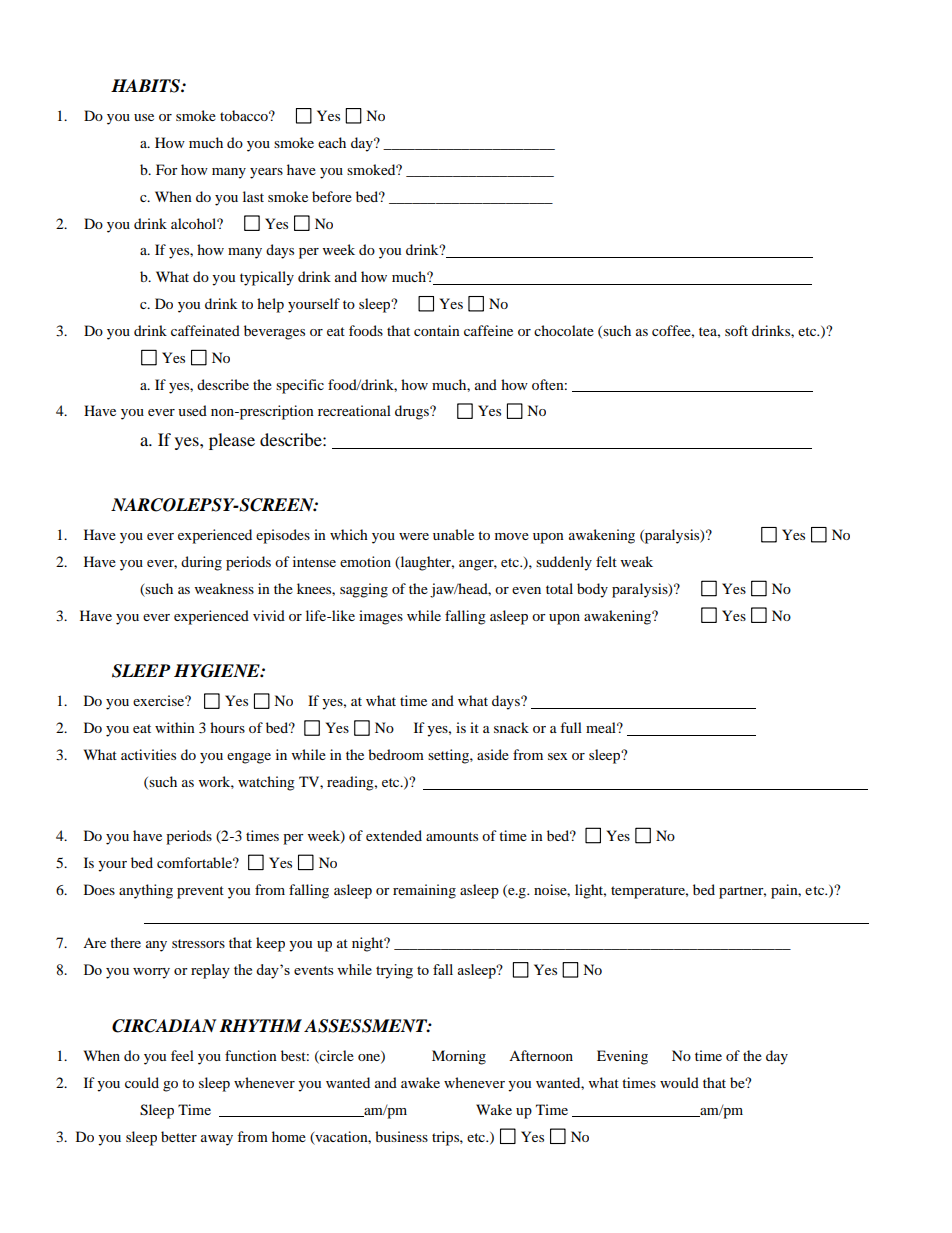 The height and width of the screenshot is (1233, 952). I want to click on body, so click(592, 590).
